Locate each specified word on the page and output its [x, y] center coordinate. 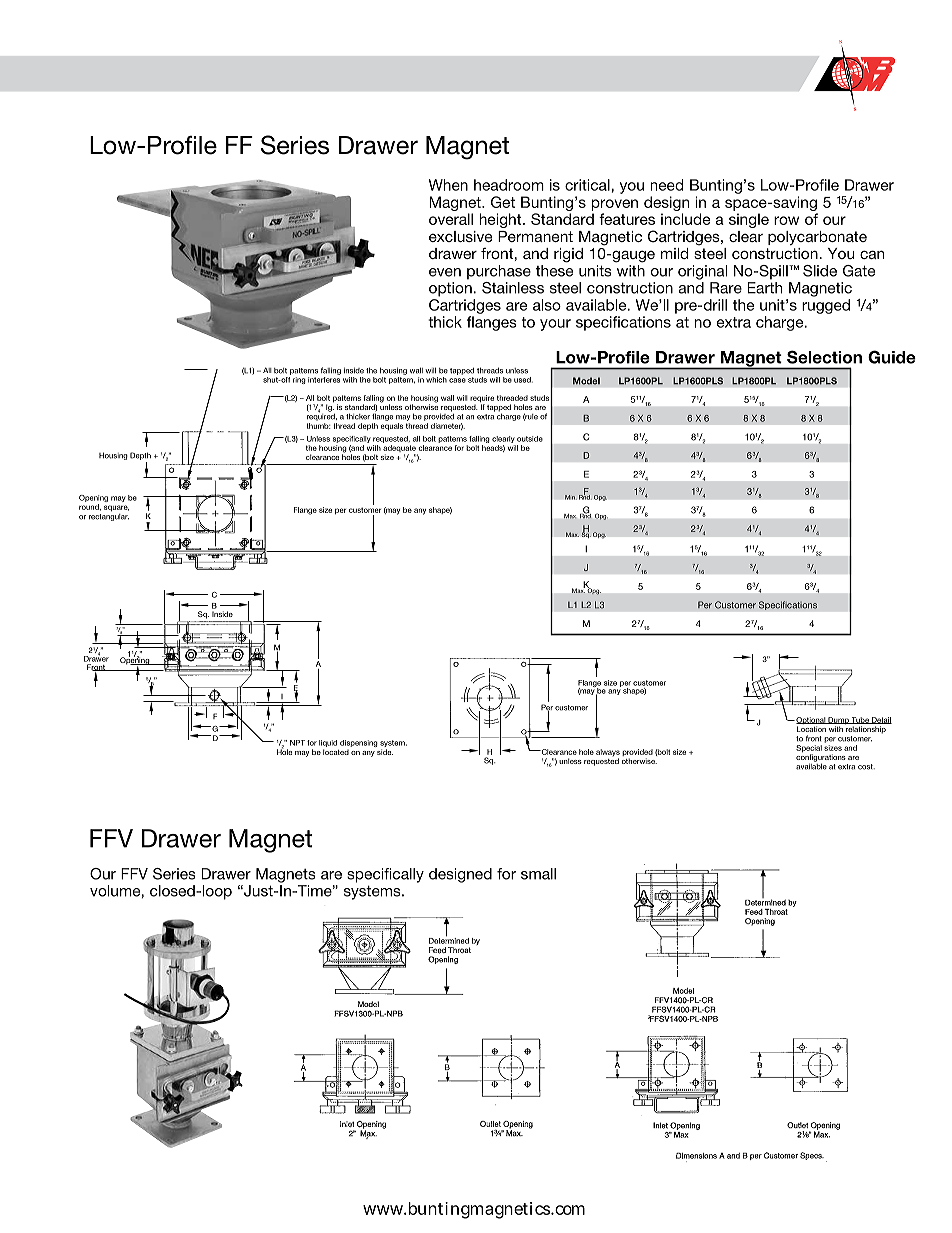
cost [866, 767]
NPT [297, 743]
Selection [824, 357]
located [336, 752]
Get [503, 202]
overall [451, 219]
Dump [838, 722]
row [786, 220]
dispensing [359, 745]
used [523, 380]
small [538, 874]
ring [299, 380]
